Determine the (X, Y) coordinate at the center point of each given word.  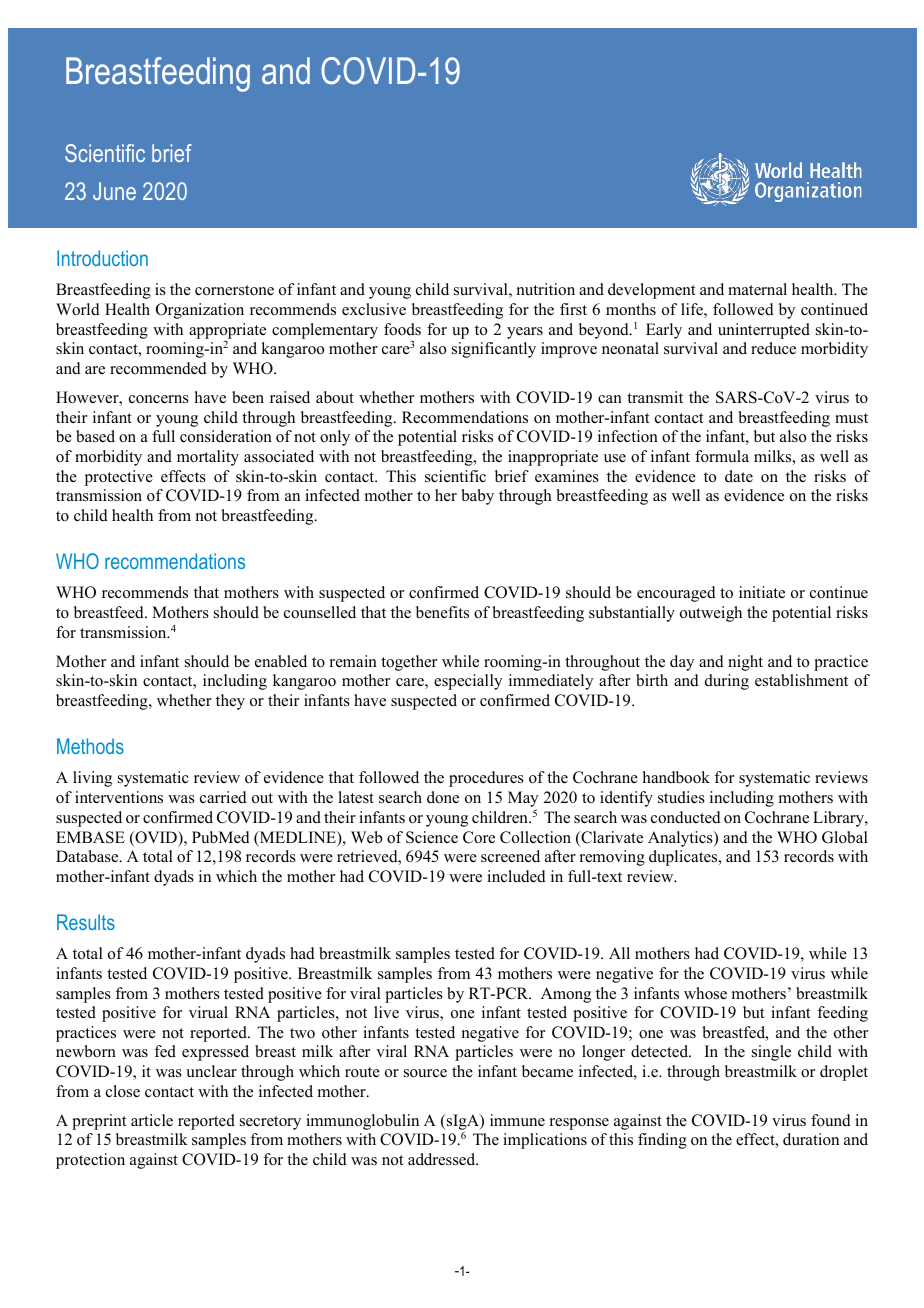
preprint (99, 1122)
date (739, 476)
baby (478, 497)
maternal (757, 289)
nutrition (546, 289)
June (114, 191)
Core (479, 837)
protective (119, 478)
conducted (686, 817)
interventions (119, 797)
